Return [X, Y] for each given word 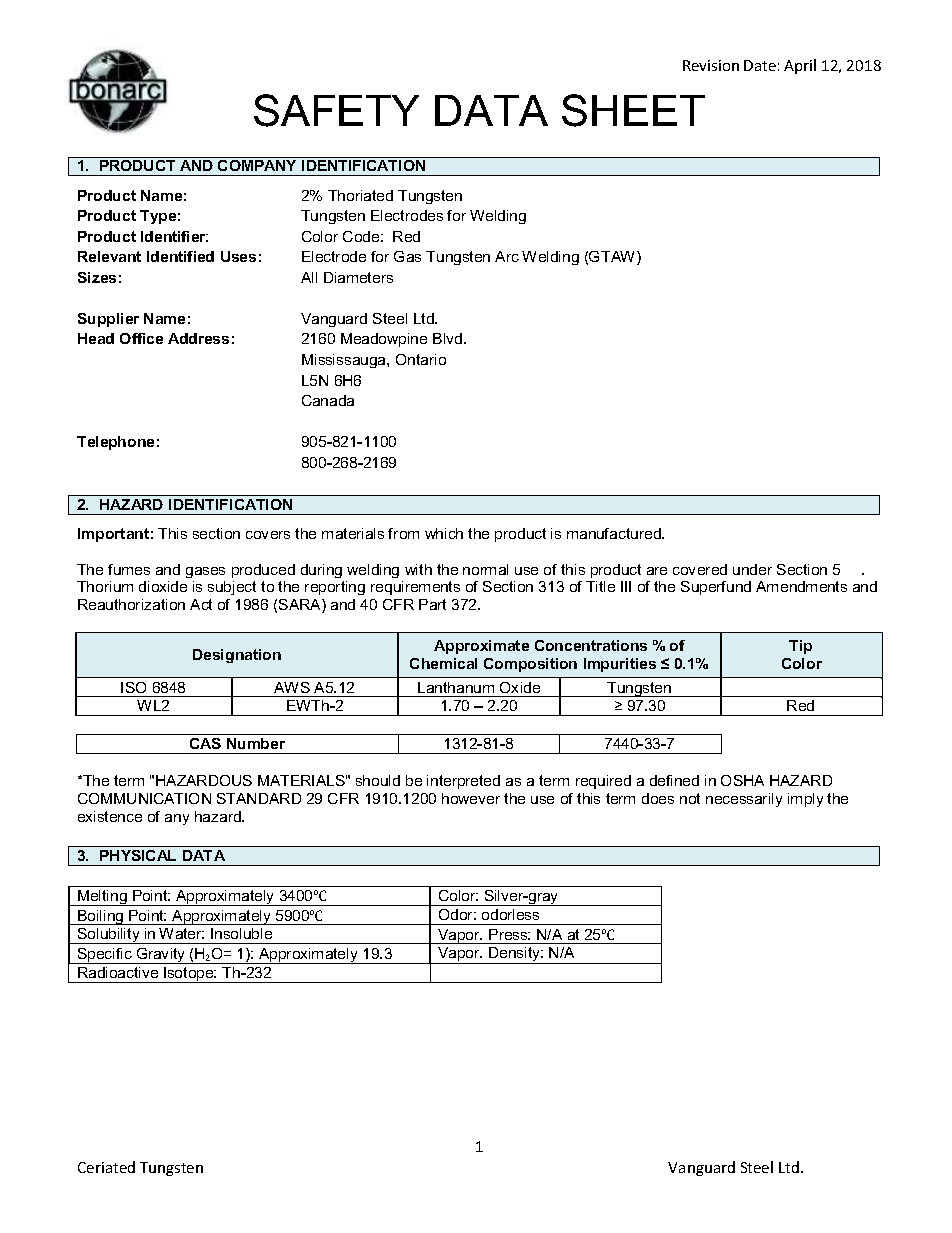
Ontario [421, 359]
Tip [800, 647]
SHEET [633, 110]
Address [198, 338]
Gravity [161, 956]
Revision [711, 65]
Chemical [443, 663]
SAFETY [336, 110]
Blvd [449, 338]
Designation [237, 656]
